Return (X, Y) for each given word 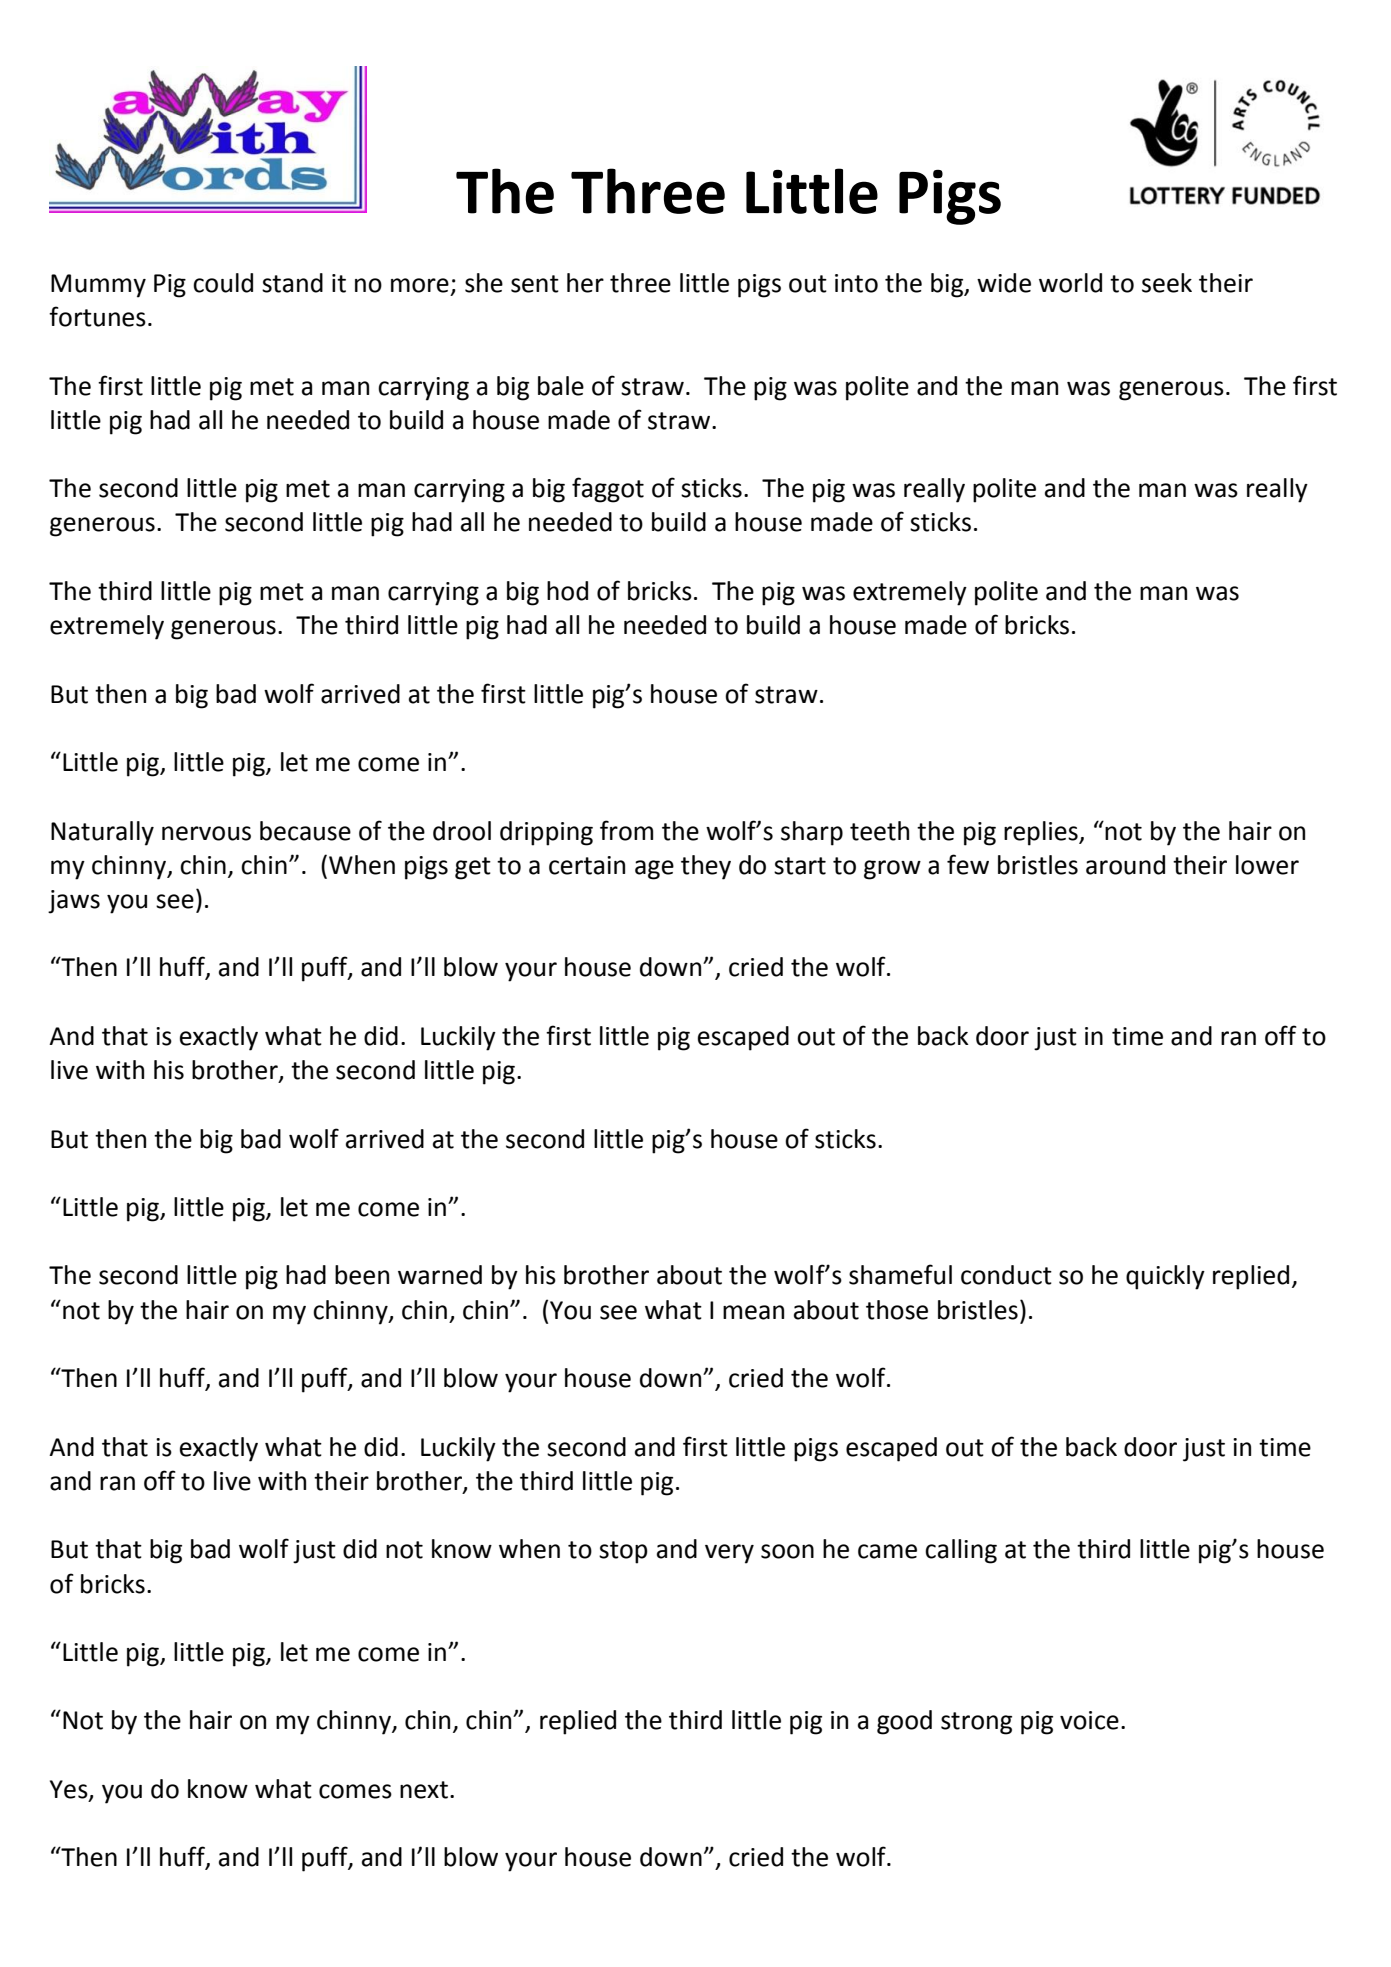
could (223, 283)
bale (561, 386)
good (904, 1722)
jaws (74, 902)
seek (1167, 283)
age (654, 870)
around (1125, 865)
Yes (70, 1790)
